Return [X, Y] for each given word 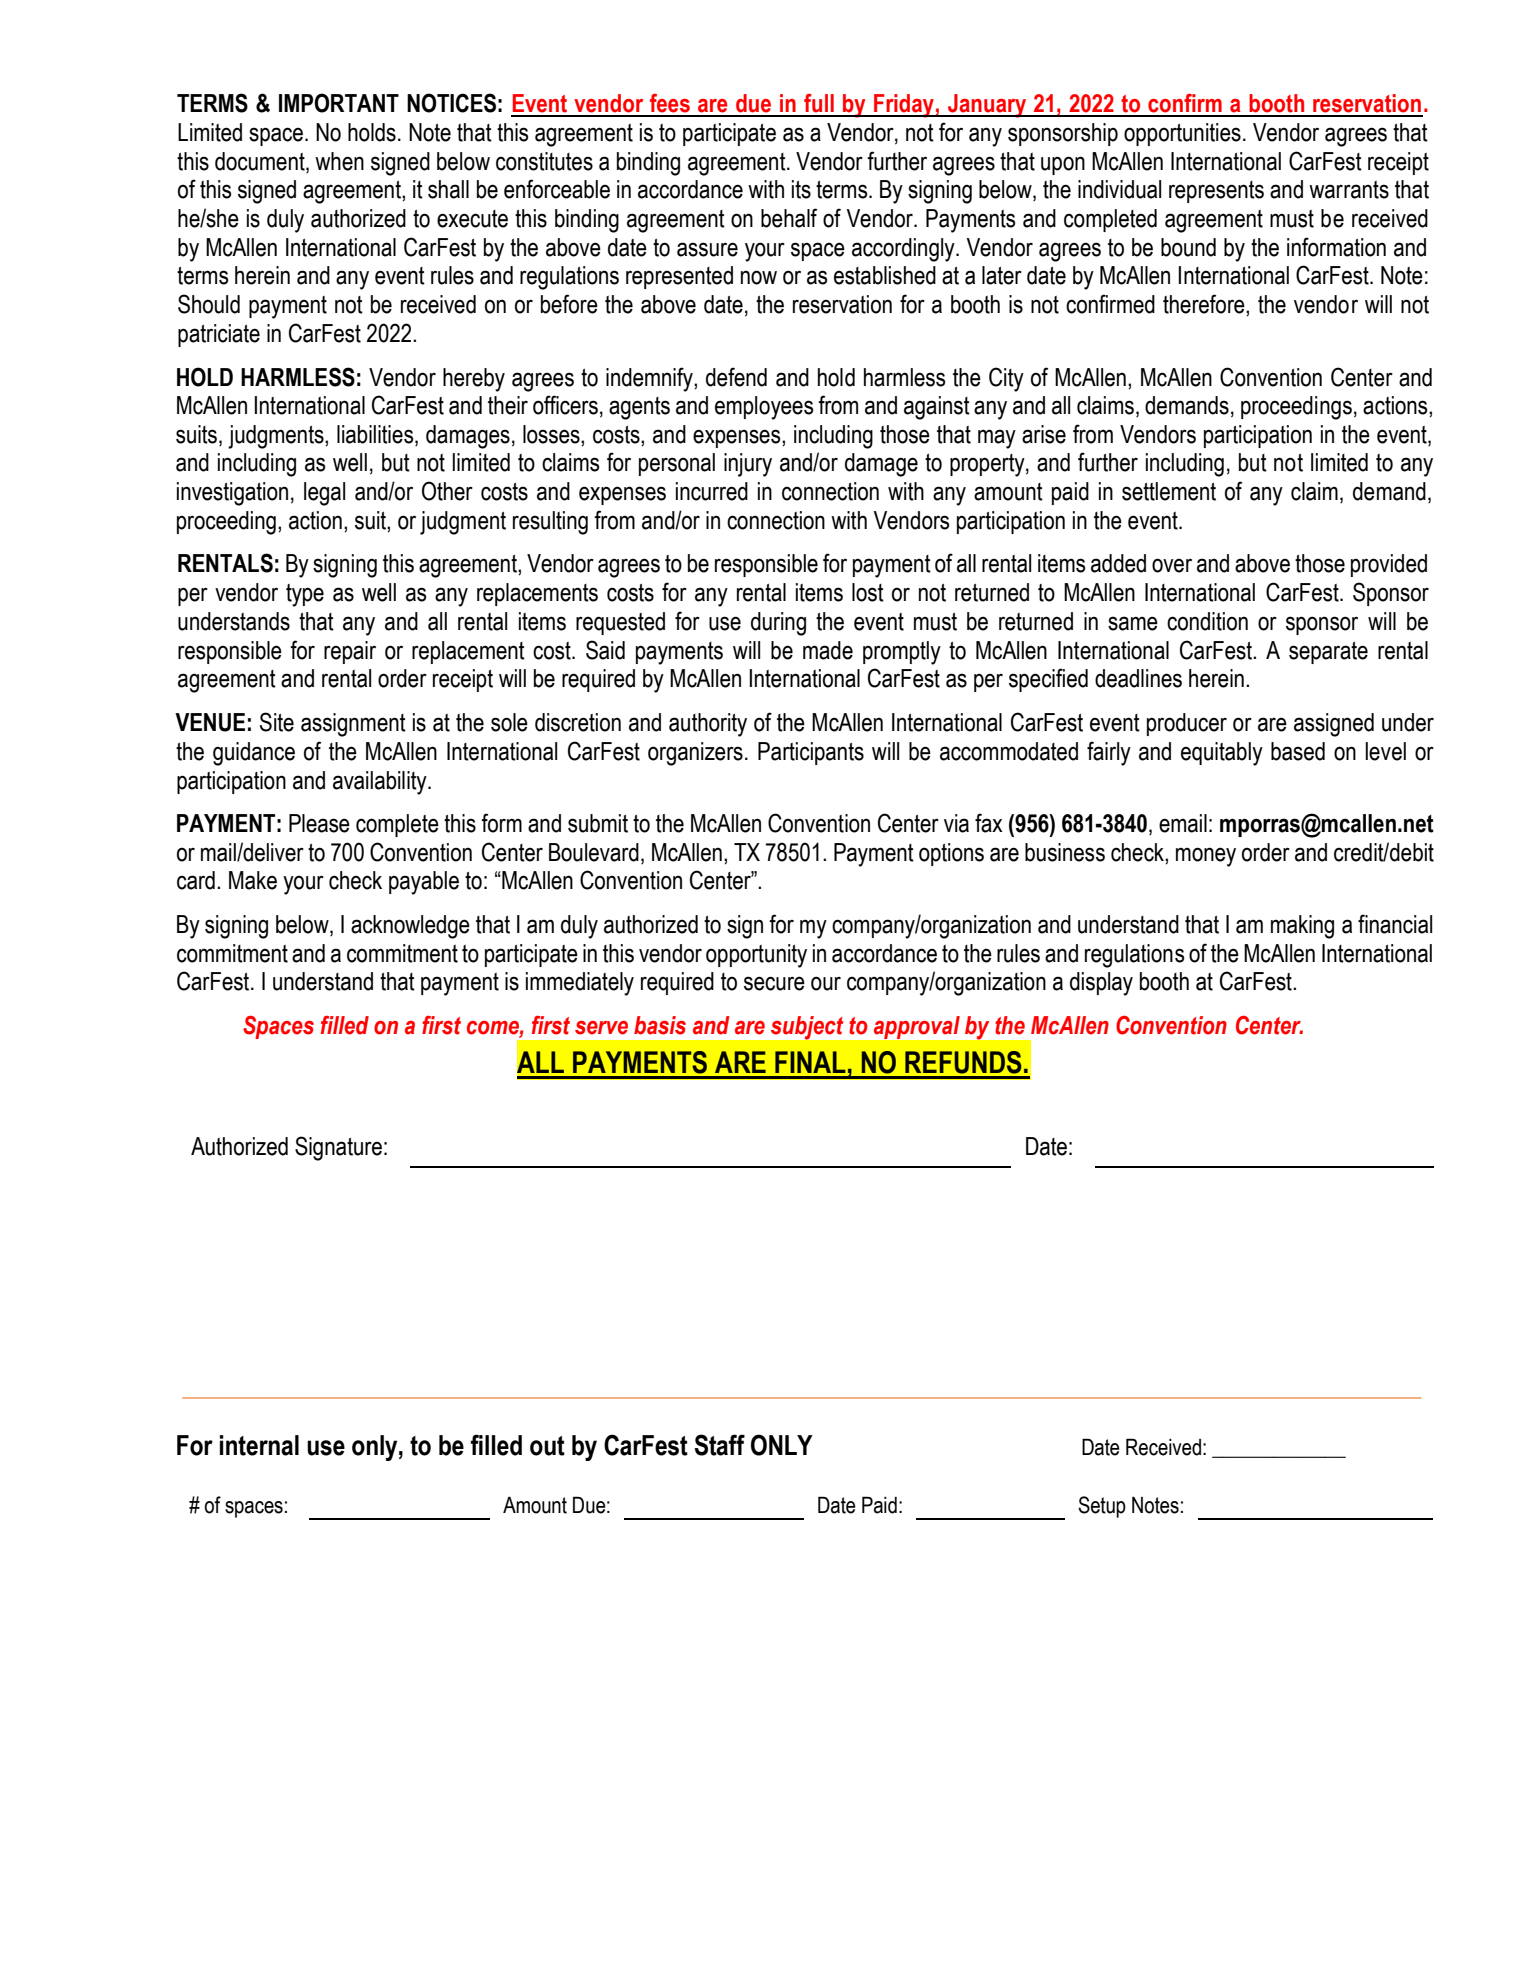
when [339, 161]
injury [748, 465]
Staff [719, 1445]
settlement [1169, 491]
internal [259, 1445]
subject [807, 1027]
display [1101, 984]
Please [319, 823]
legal [324, 494]
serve [601, 1028]
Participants [811, 753]
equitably [1222, 754]
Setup [1102, 1507]
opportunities [1182, 134]
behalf [789, 218]
